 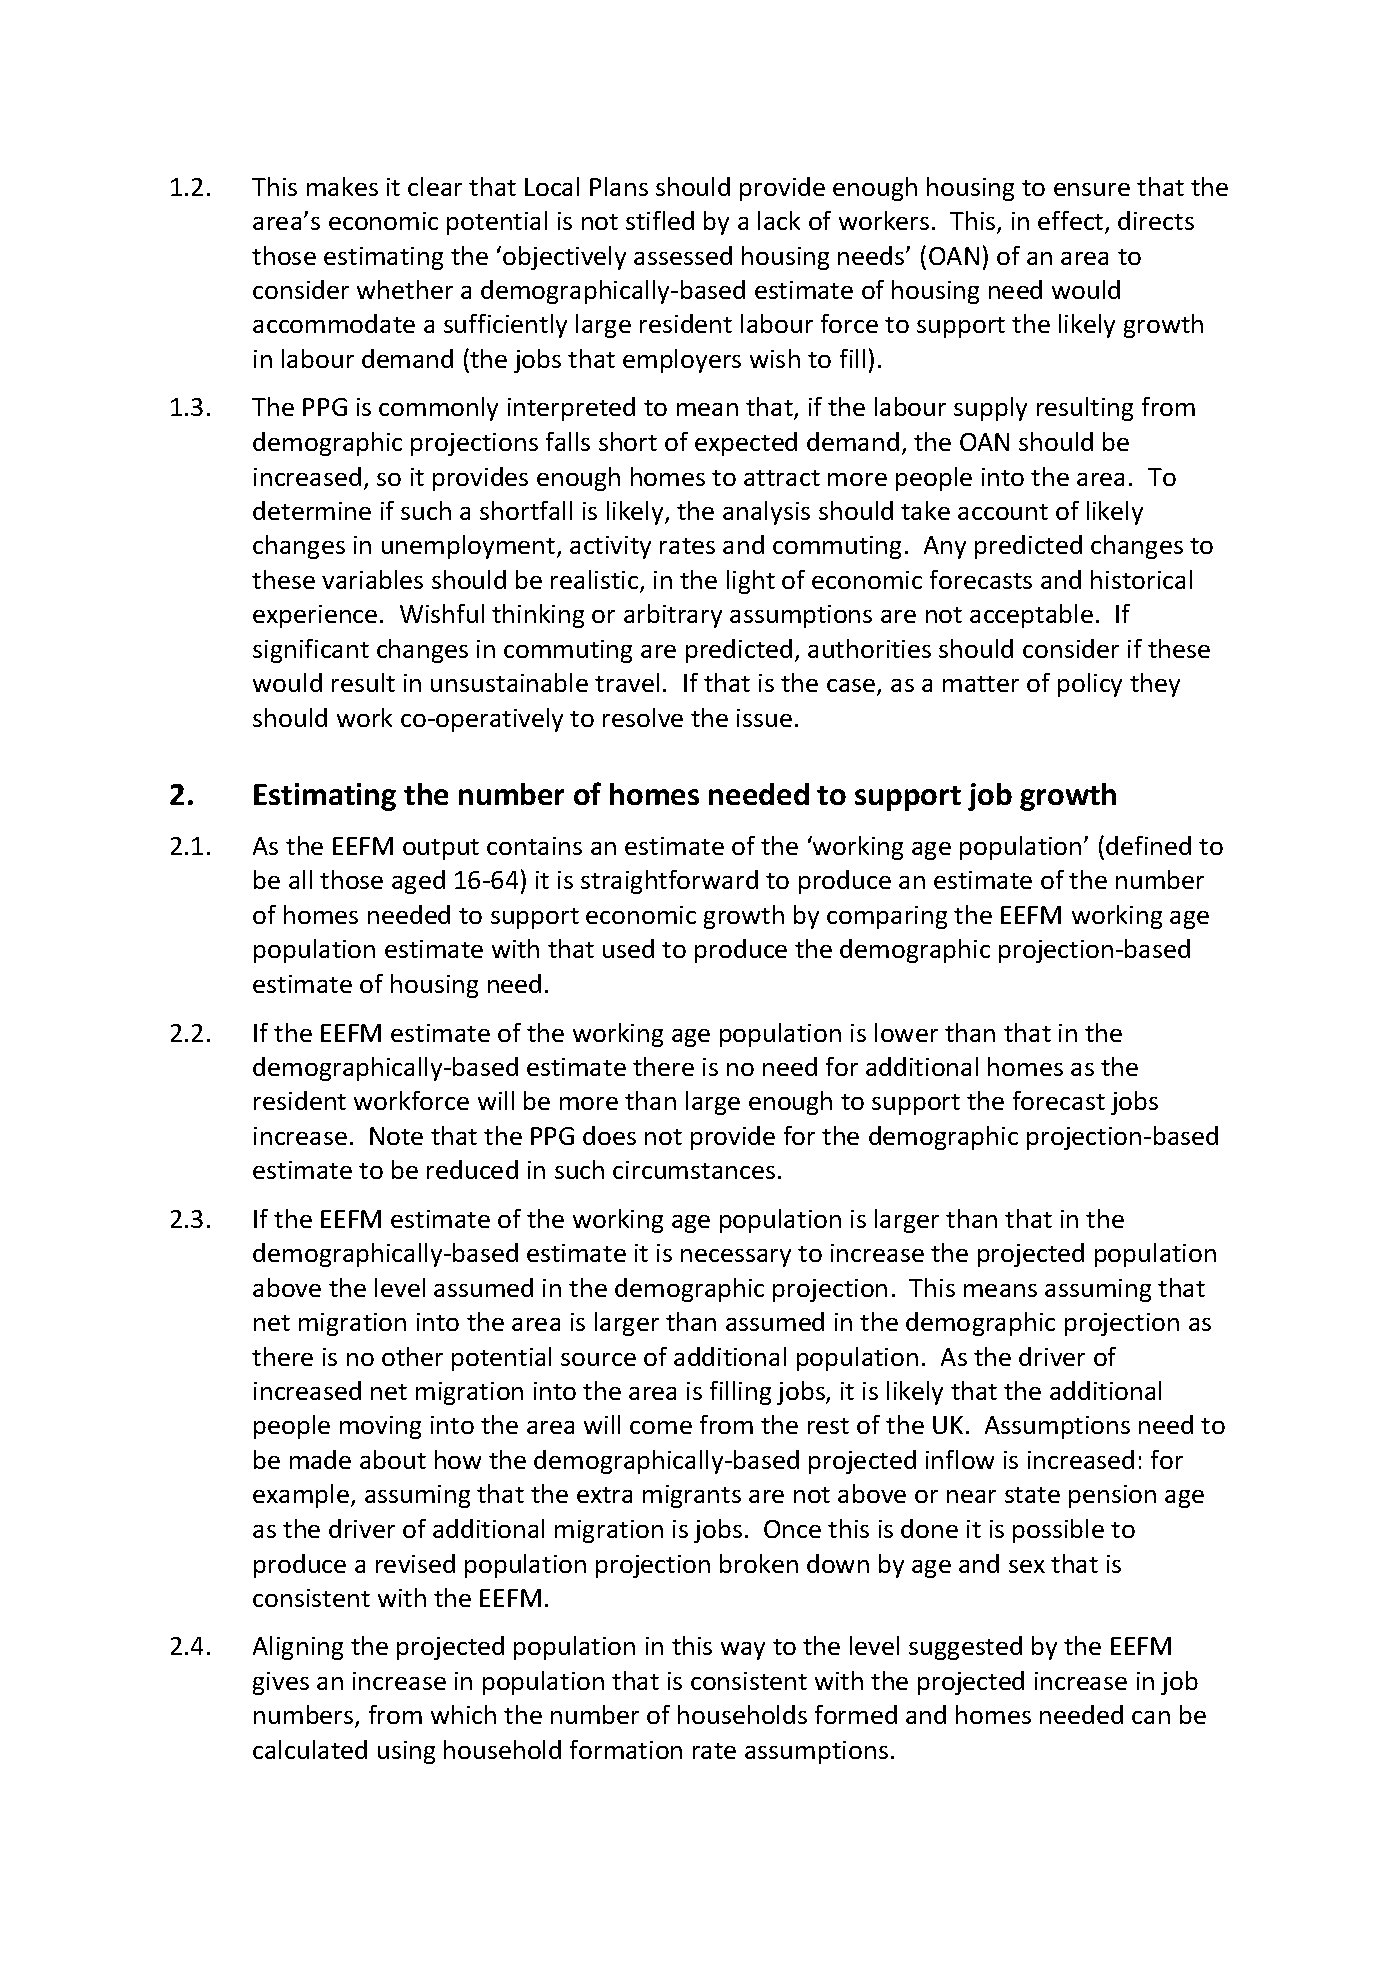 I want to click on variables, so click(x=372, y=579).
